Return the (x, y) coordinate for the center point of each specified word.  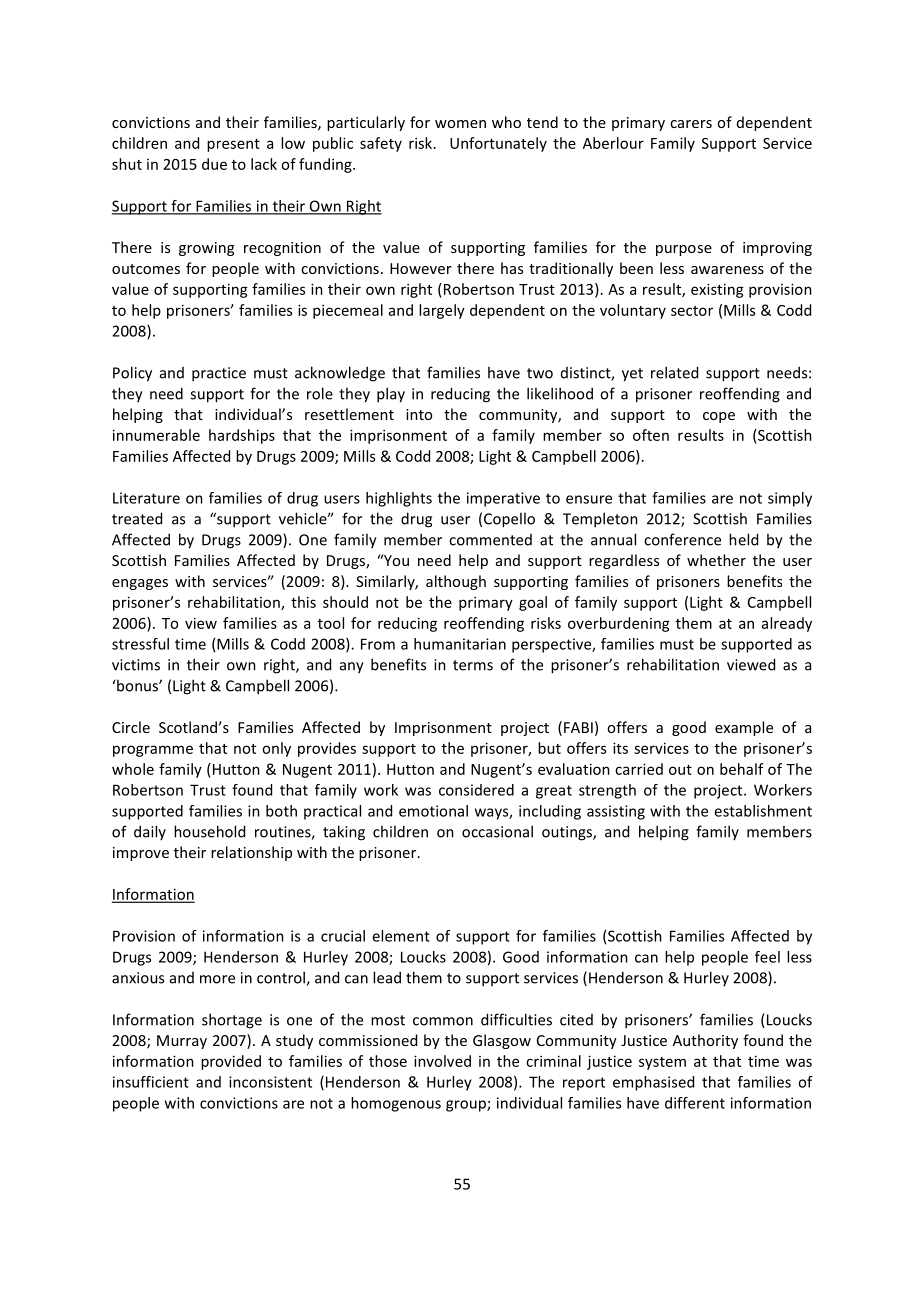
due (214, 164)
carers (691, 124)
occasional (497, 831)
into (419, 414)
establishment (763, 811)
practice (219, 374)
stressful (140, 644)
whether (716, 560)
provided (231, 1062)
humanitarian (460, 644)
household (209, 831)
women (460, 124)
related (674, 372)
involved (442, 1061)
